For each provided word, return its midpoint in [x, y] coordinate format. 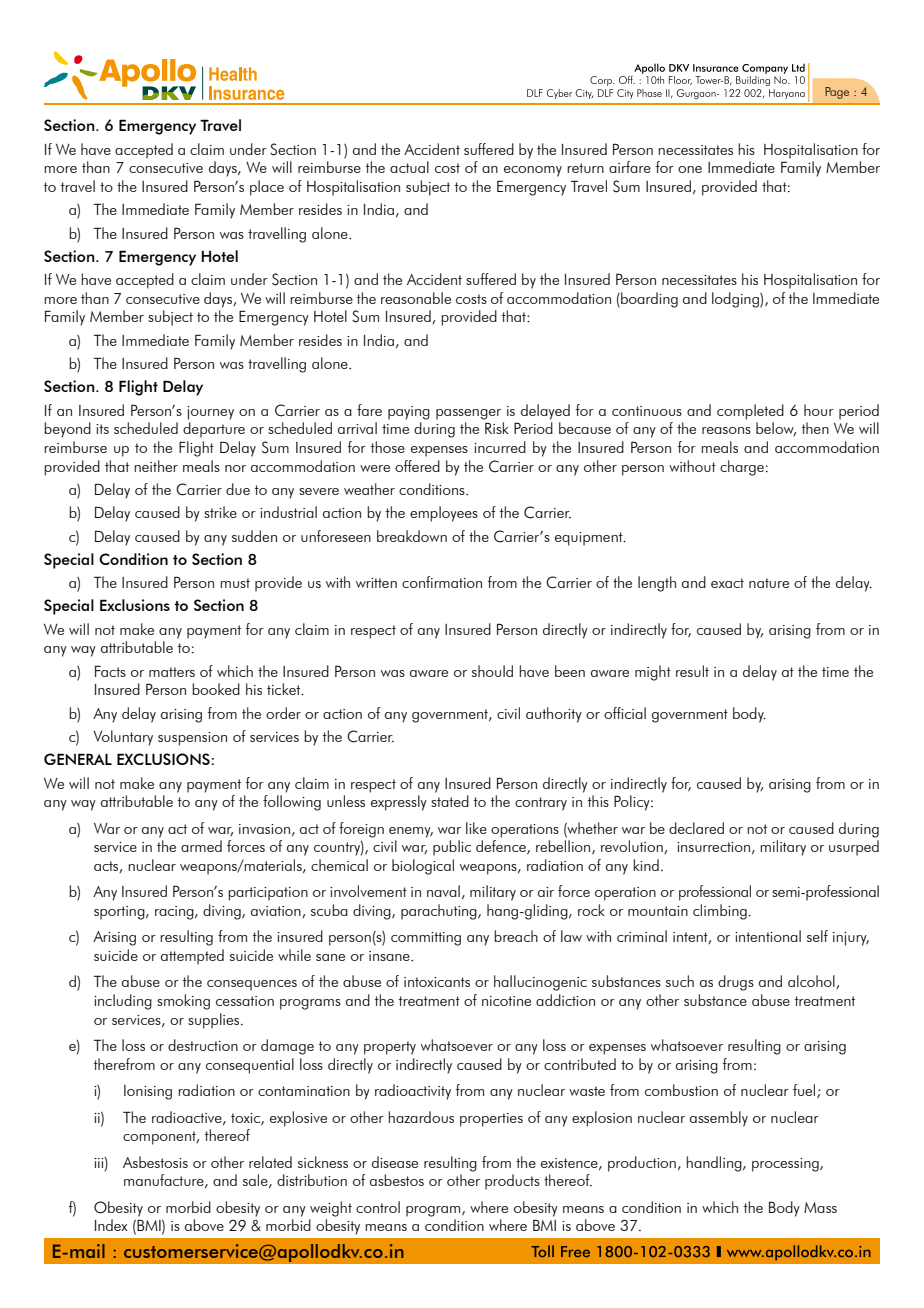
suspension [192, 739]
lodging [736, 300]
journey [210, 413]
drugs [736, 983]
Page [837, 93]
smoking [183, 1002]
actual [409, 167]
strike [220, 512]
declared [696, 828]
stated [450, 801]
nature [769, 583]
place [267, 188]
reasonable [416, 298]
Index [111, 1225]
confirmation [442, 582]
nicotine [506, 1001]
